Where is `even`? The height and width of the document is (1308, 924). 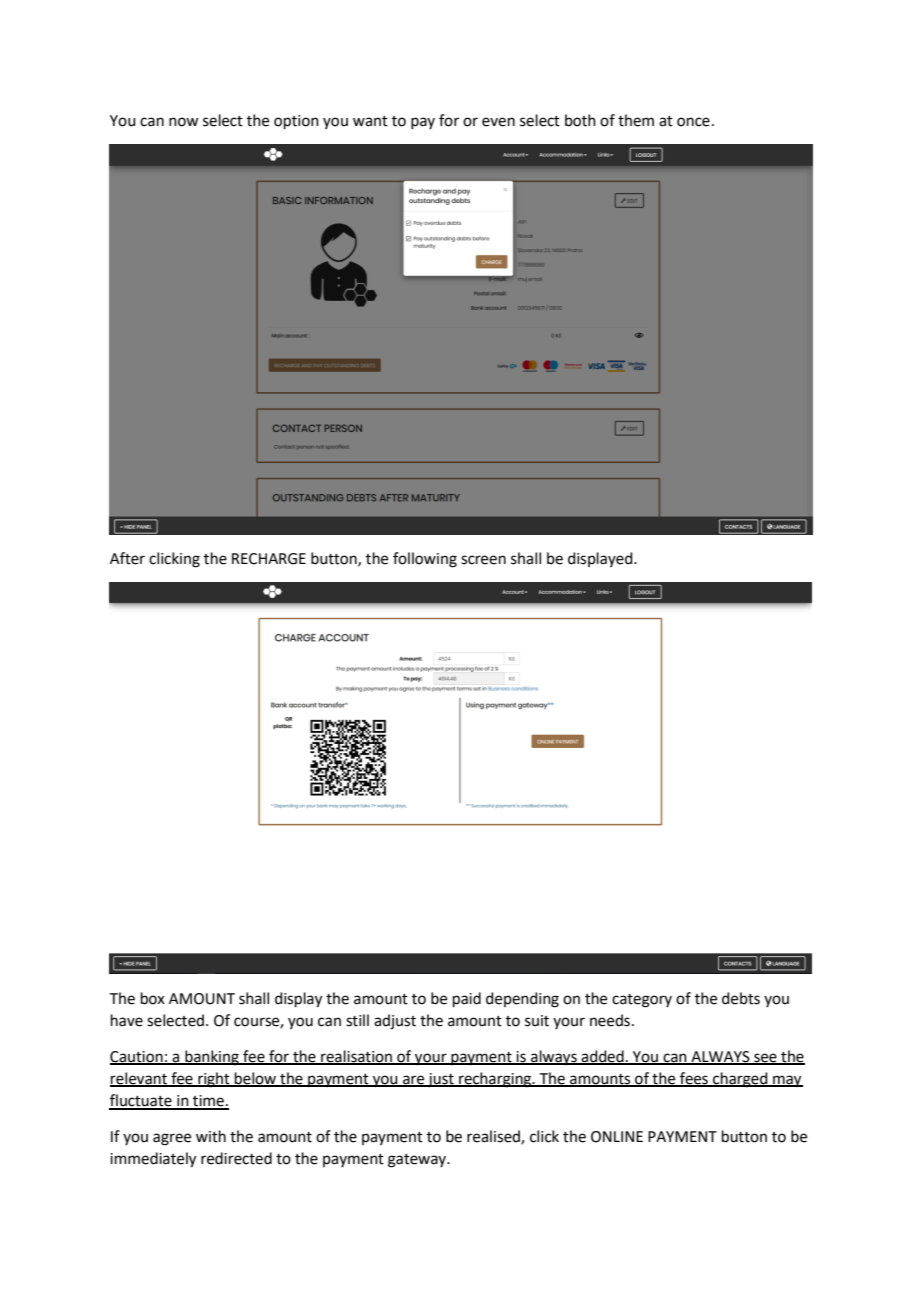 even is located at coordinates (498, 122).
